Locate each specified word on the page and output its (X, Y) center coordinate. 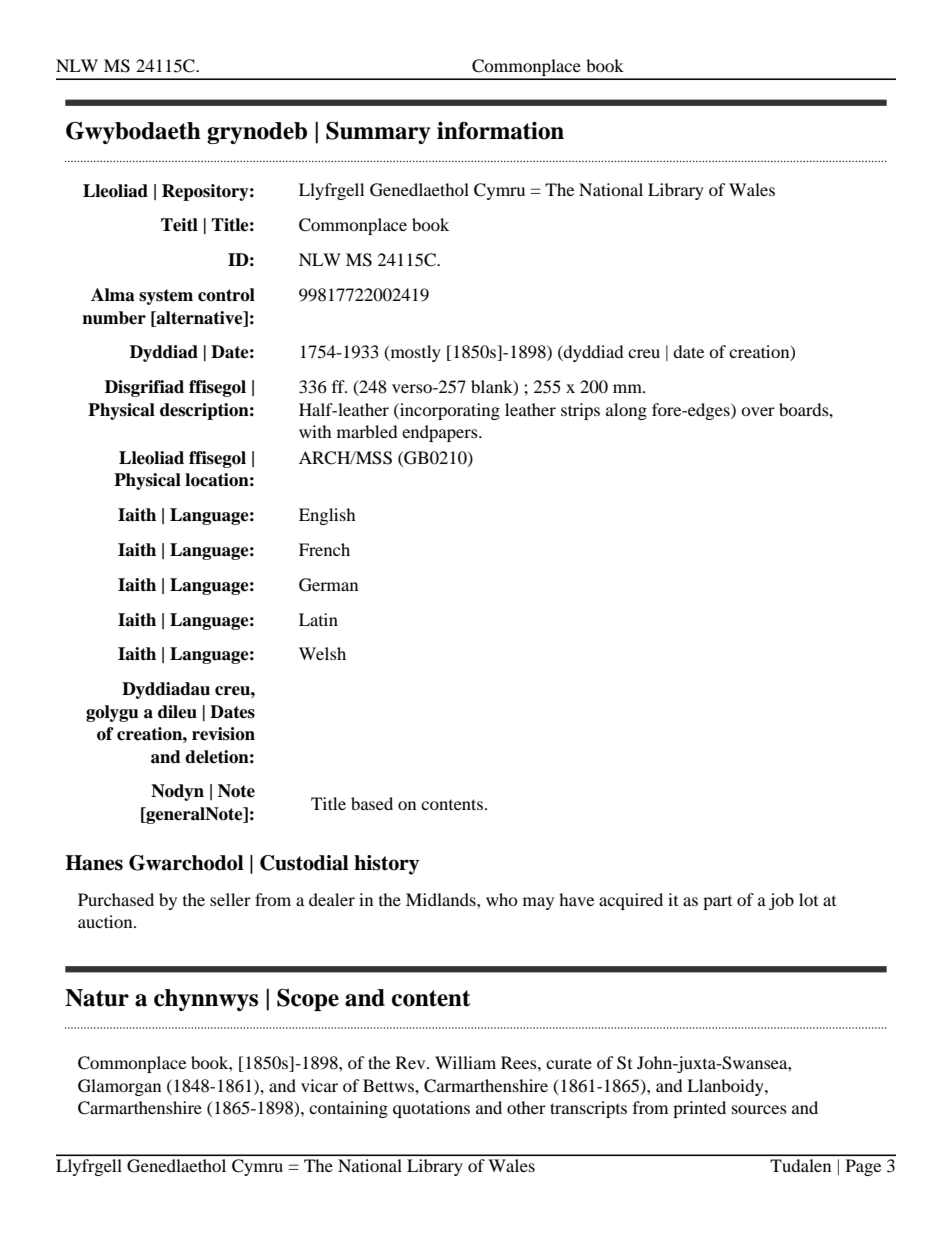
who (502, 899)
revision (223, 734)
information (500, 131)
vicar (319, 1085)
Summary (378, 133)
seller (230, 899)
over (758, 411)
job (781, 901)
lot (808, 899)
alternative (200, 318)
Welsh (322, 653)
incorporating (449, 411)
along (626, 411)
